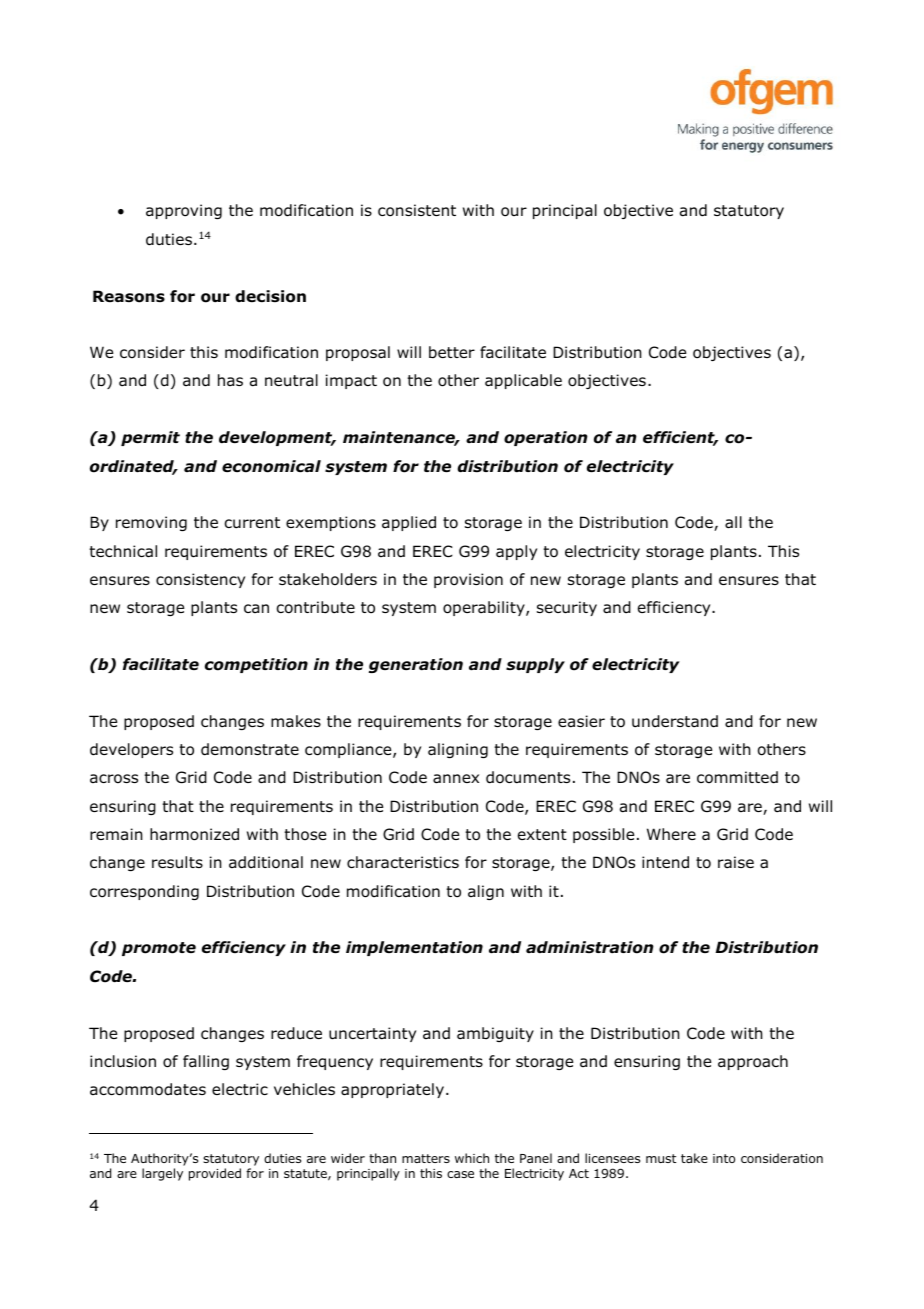  Describe the element at coordinates (523, 381) in the document. I see `applicable` at that location.
